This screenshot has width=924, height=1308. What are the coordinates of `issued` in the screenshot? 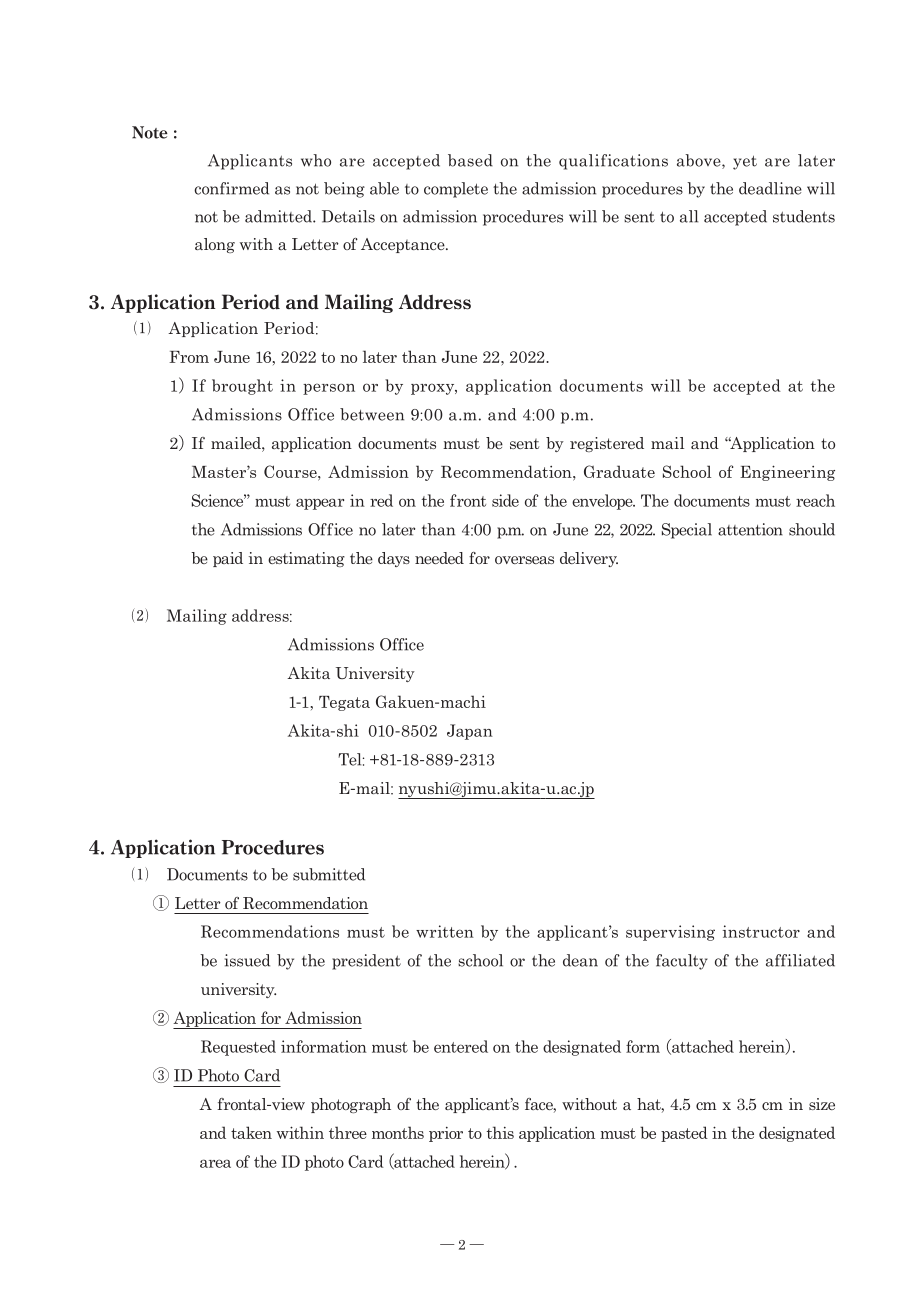 It's located at (247, 960).
